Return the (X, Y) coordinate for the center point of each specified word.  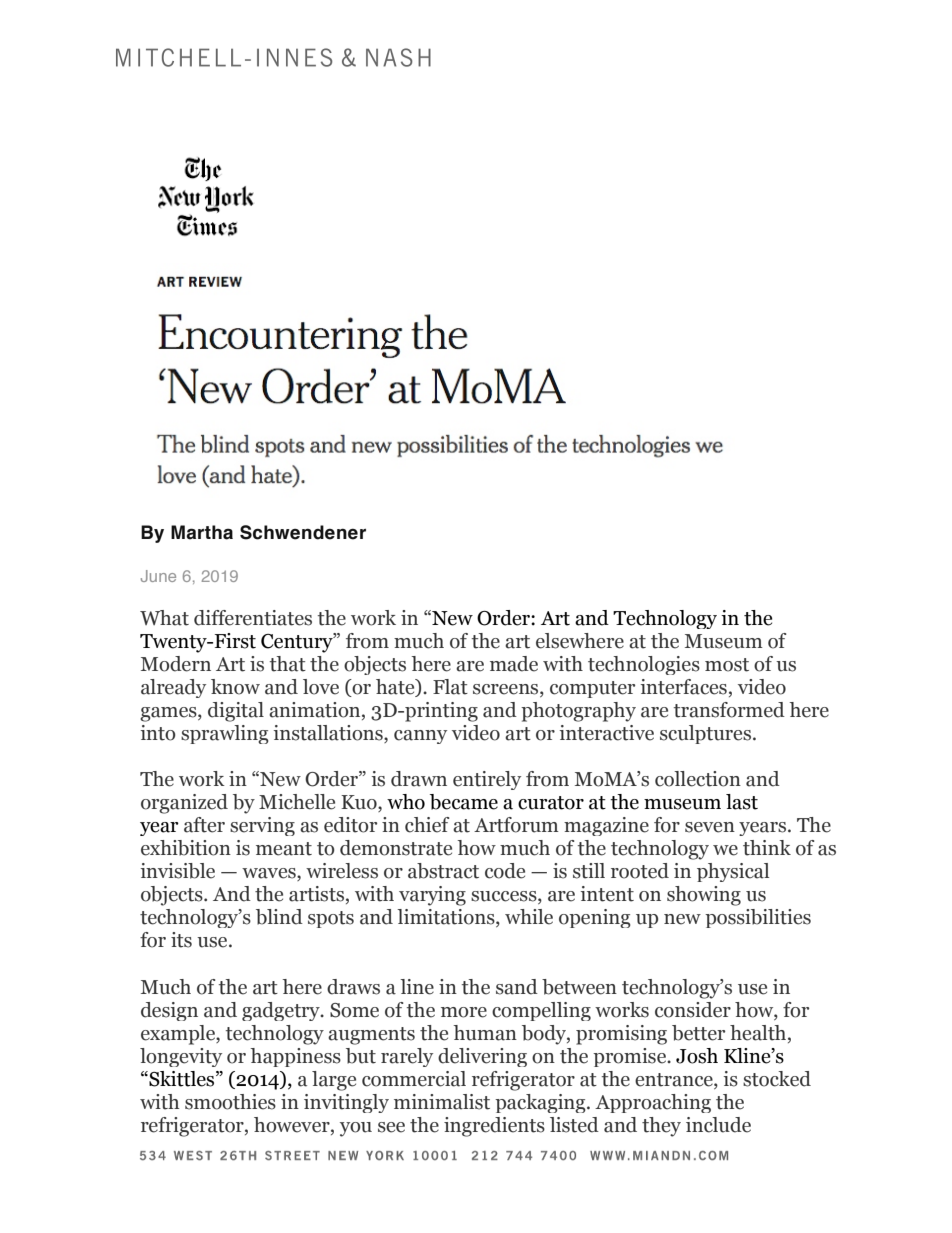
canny (420, 737)
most (727, 665)
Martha (202, 532)
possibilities (758, 918)
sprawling (225, 734)
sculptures (705, 734)
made (514, 664)
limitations (447, 918)
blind (279, 917)
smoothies (230, 1102)
